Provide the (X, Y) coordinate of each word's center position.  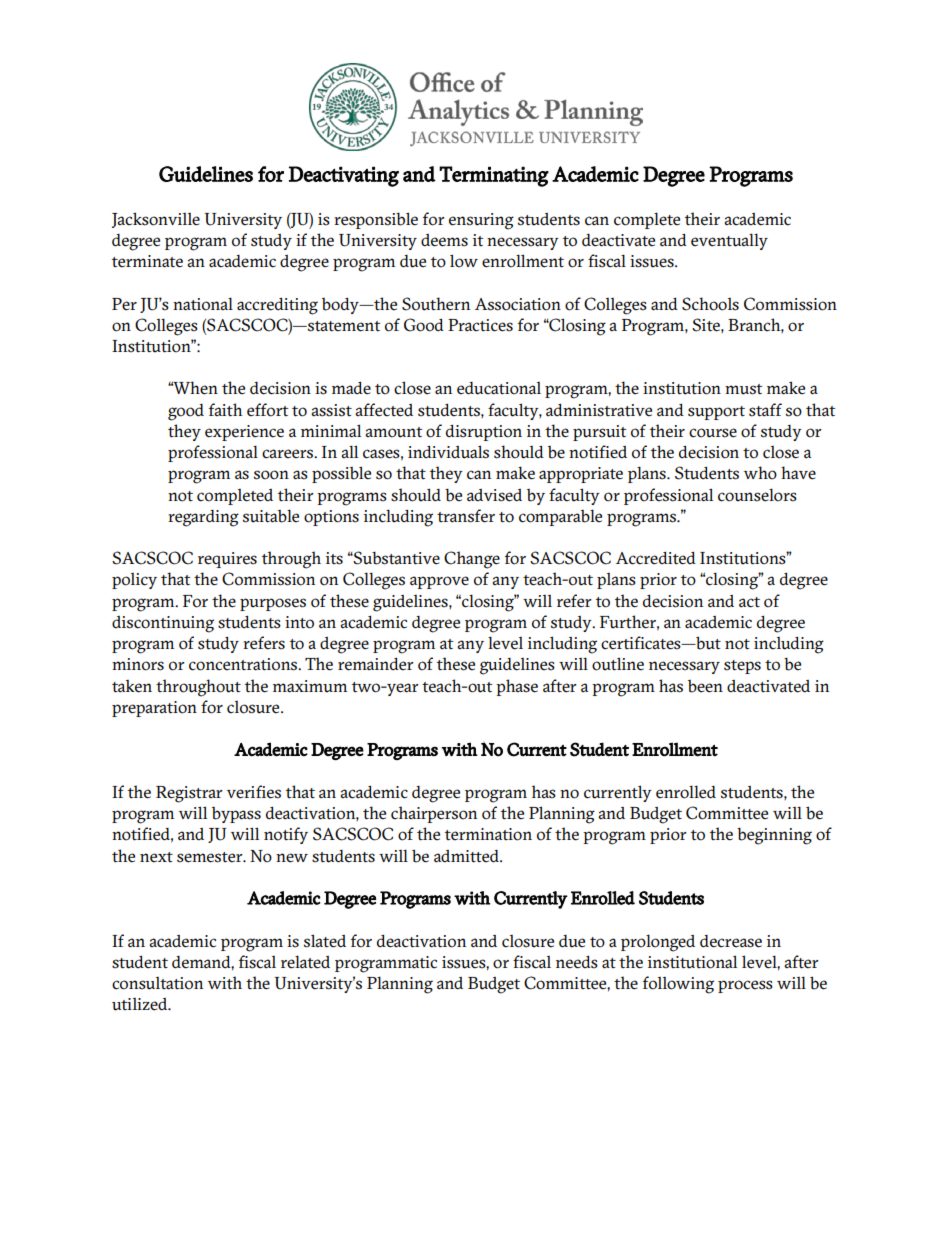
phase (517, 687)
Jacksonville (156, 220)
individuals (448, 452)
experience (244, 433)
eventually (729, 241)
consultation (157, 983)
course (713, 433)
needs (577, 962)
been (705, 686)
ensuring (481, 221)
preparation (154, 709)
